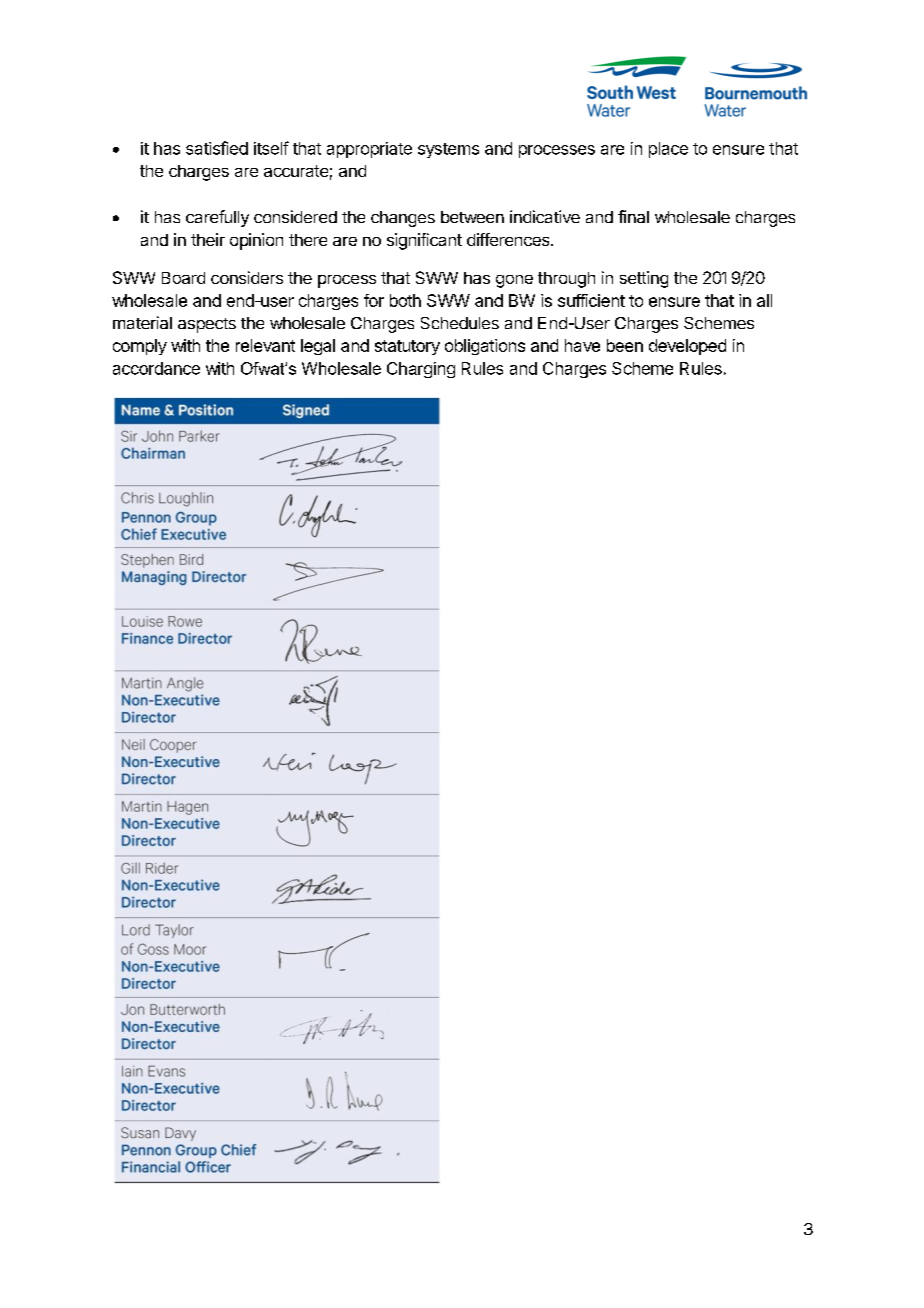  I want to click on satisfied, so click(217, 148).
